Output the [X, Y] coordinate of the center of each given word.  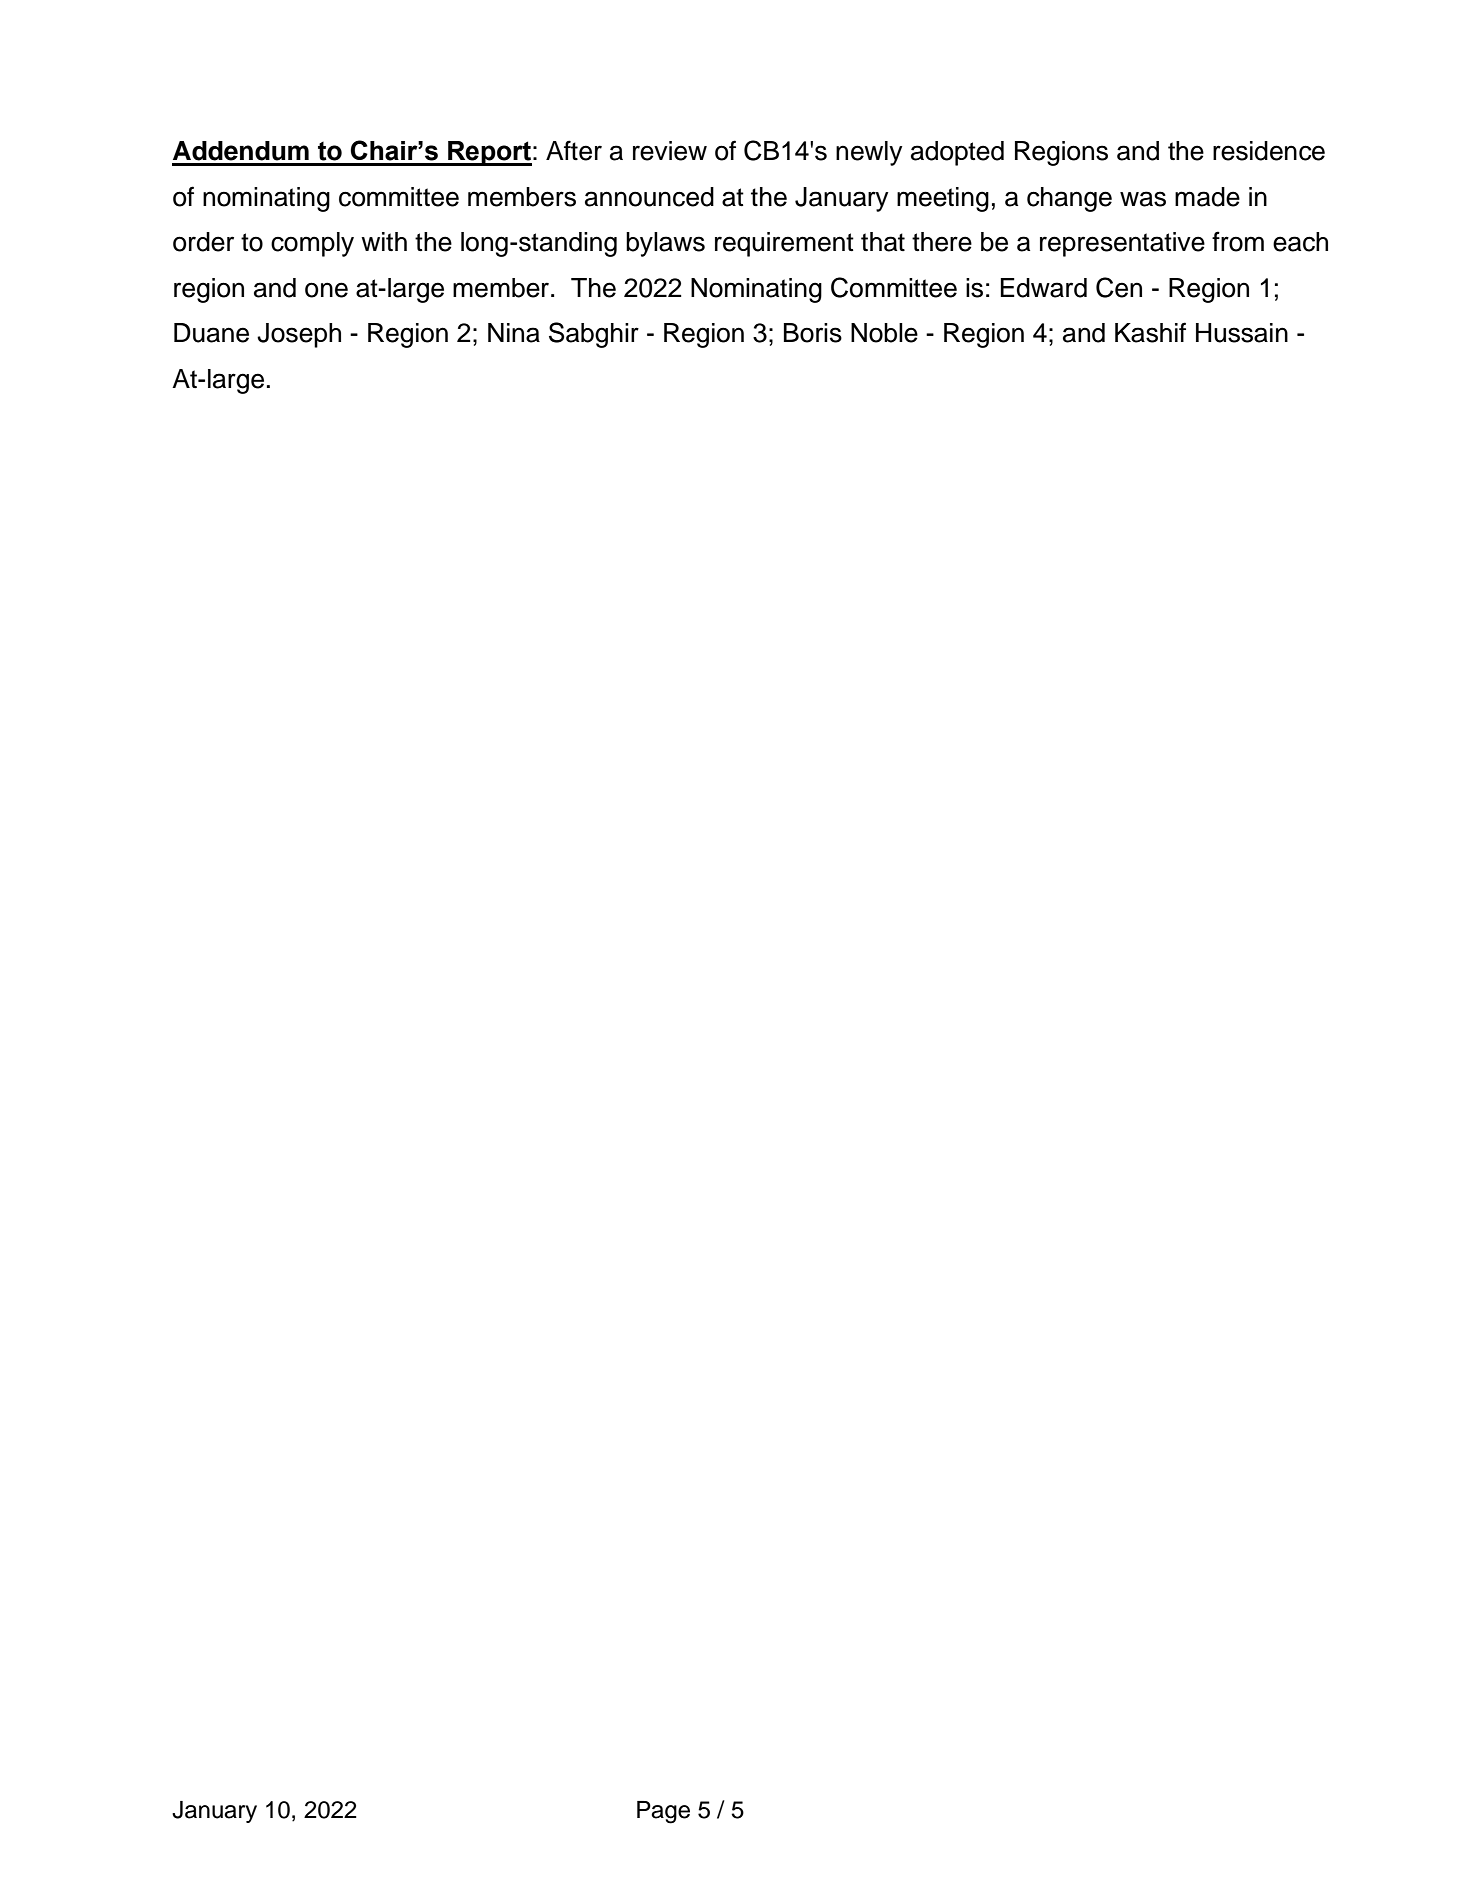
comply [312, 244]
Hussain [1242, 333]
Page [663, 1812]
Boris [813, 333]
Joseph [299, 335]
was [1143, 199]
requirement [784, 244]
